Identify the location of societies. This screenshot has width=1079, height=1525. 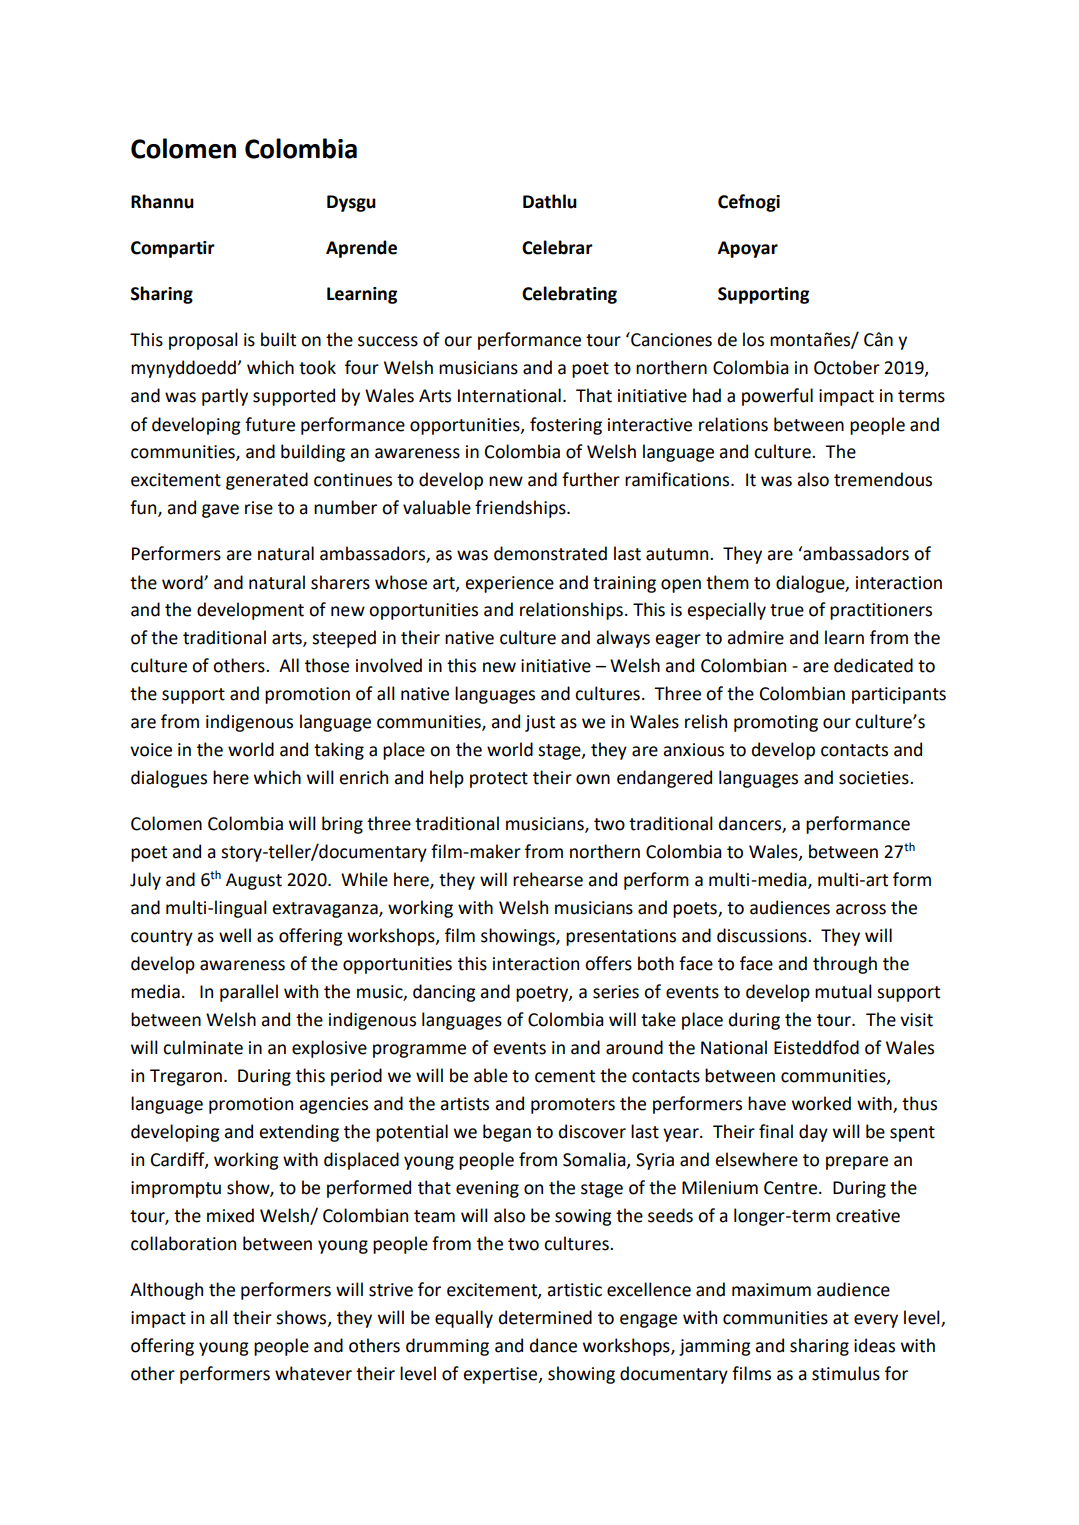
(875, 778).
